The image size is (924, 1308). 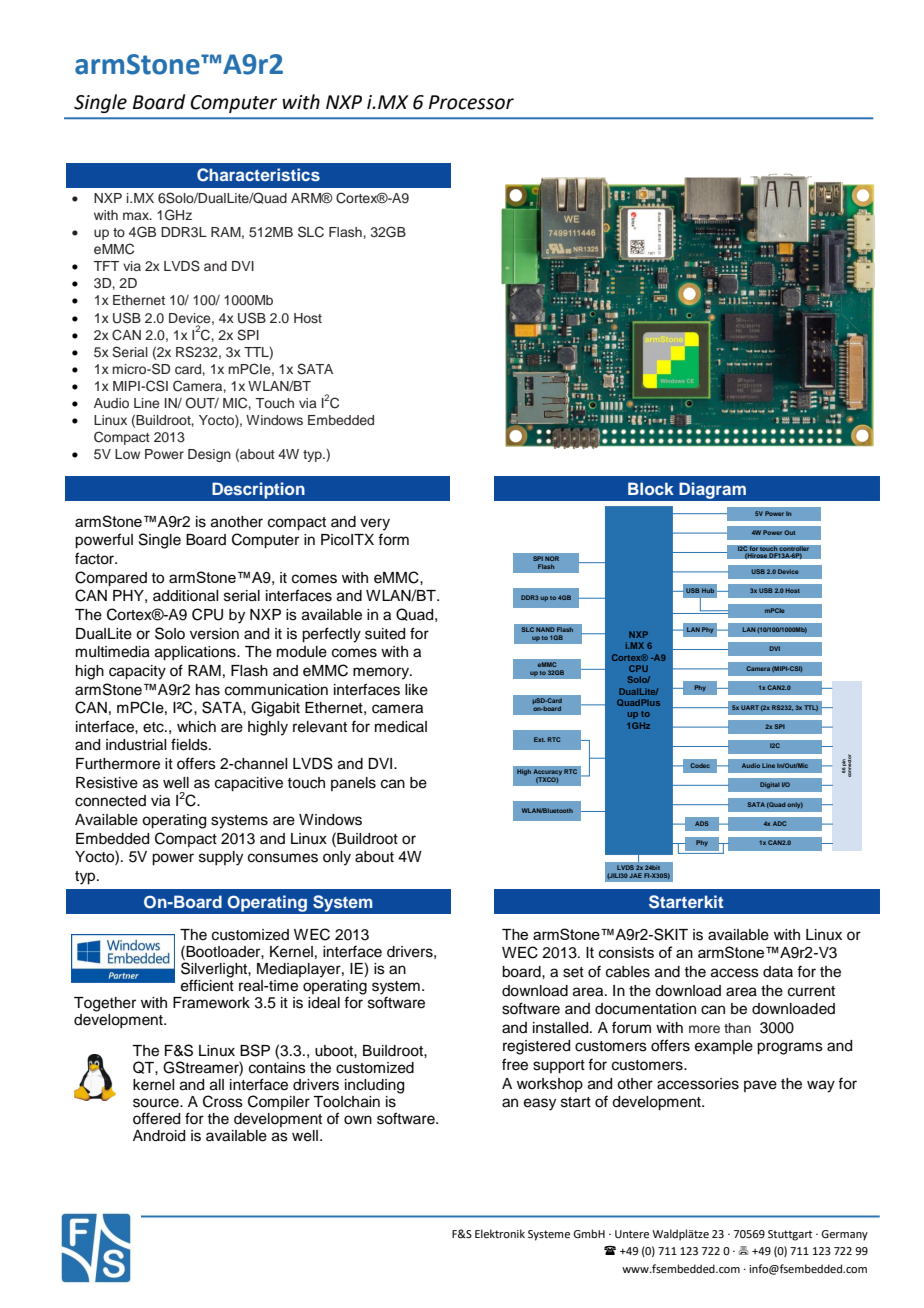 What do you see at coordinates (651, 488) in the image?
I see `Block` at bounding box center [651, 488].
